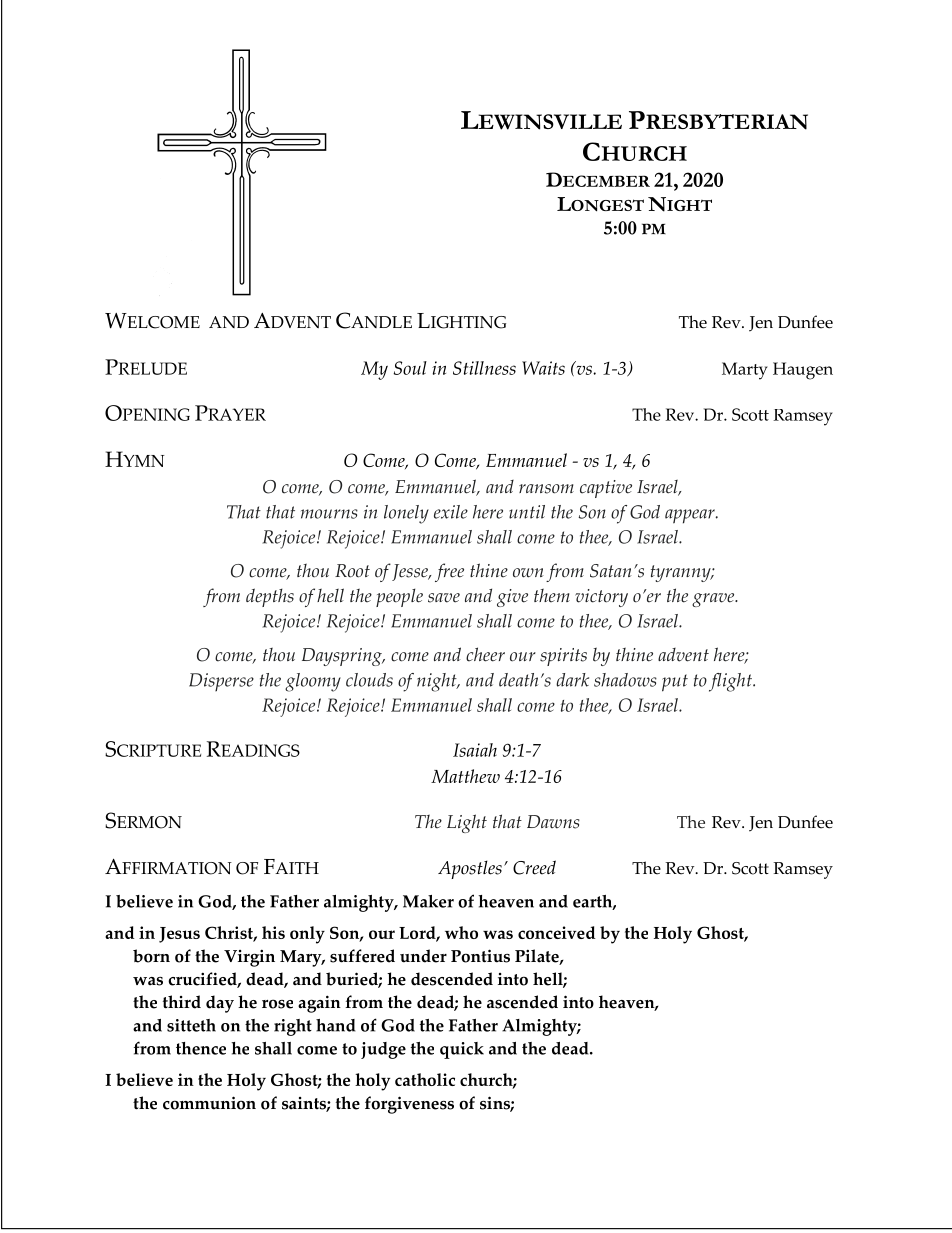 The width and height of the screenshot is (952, 1233). I want to click on grave, so click(714, 600).
